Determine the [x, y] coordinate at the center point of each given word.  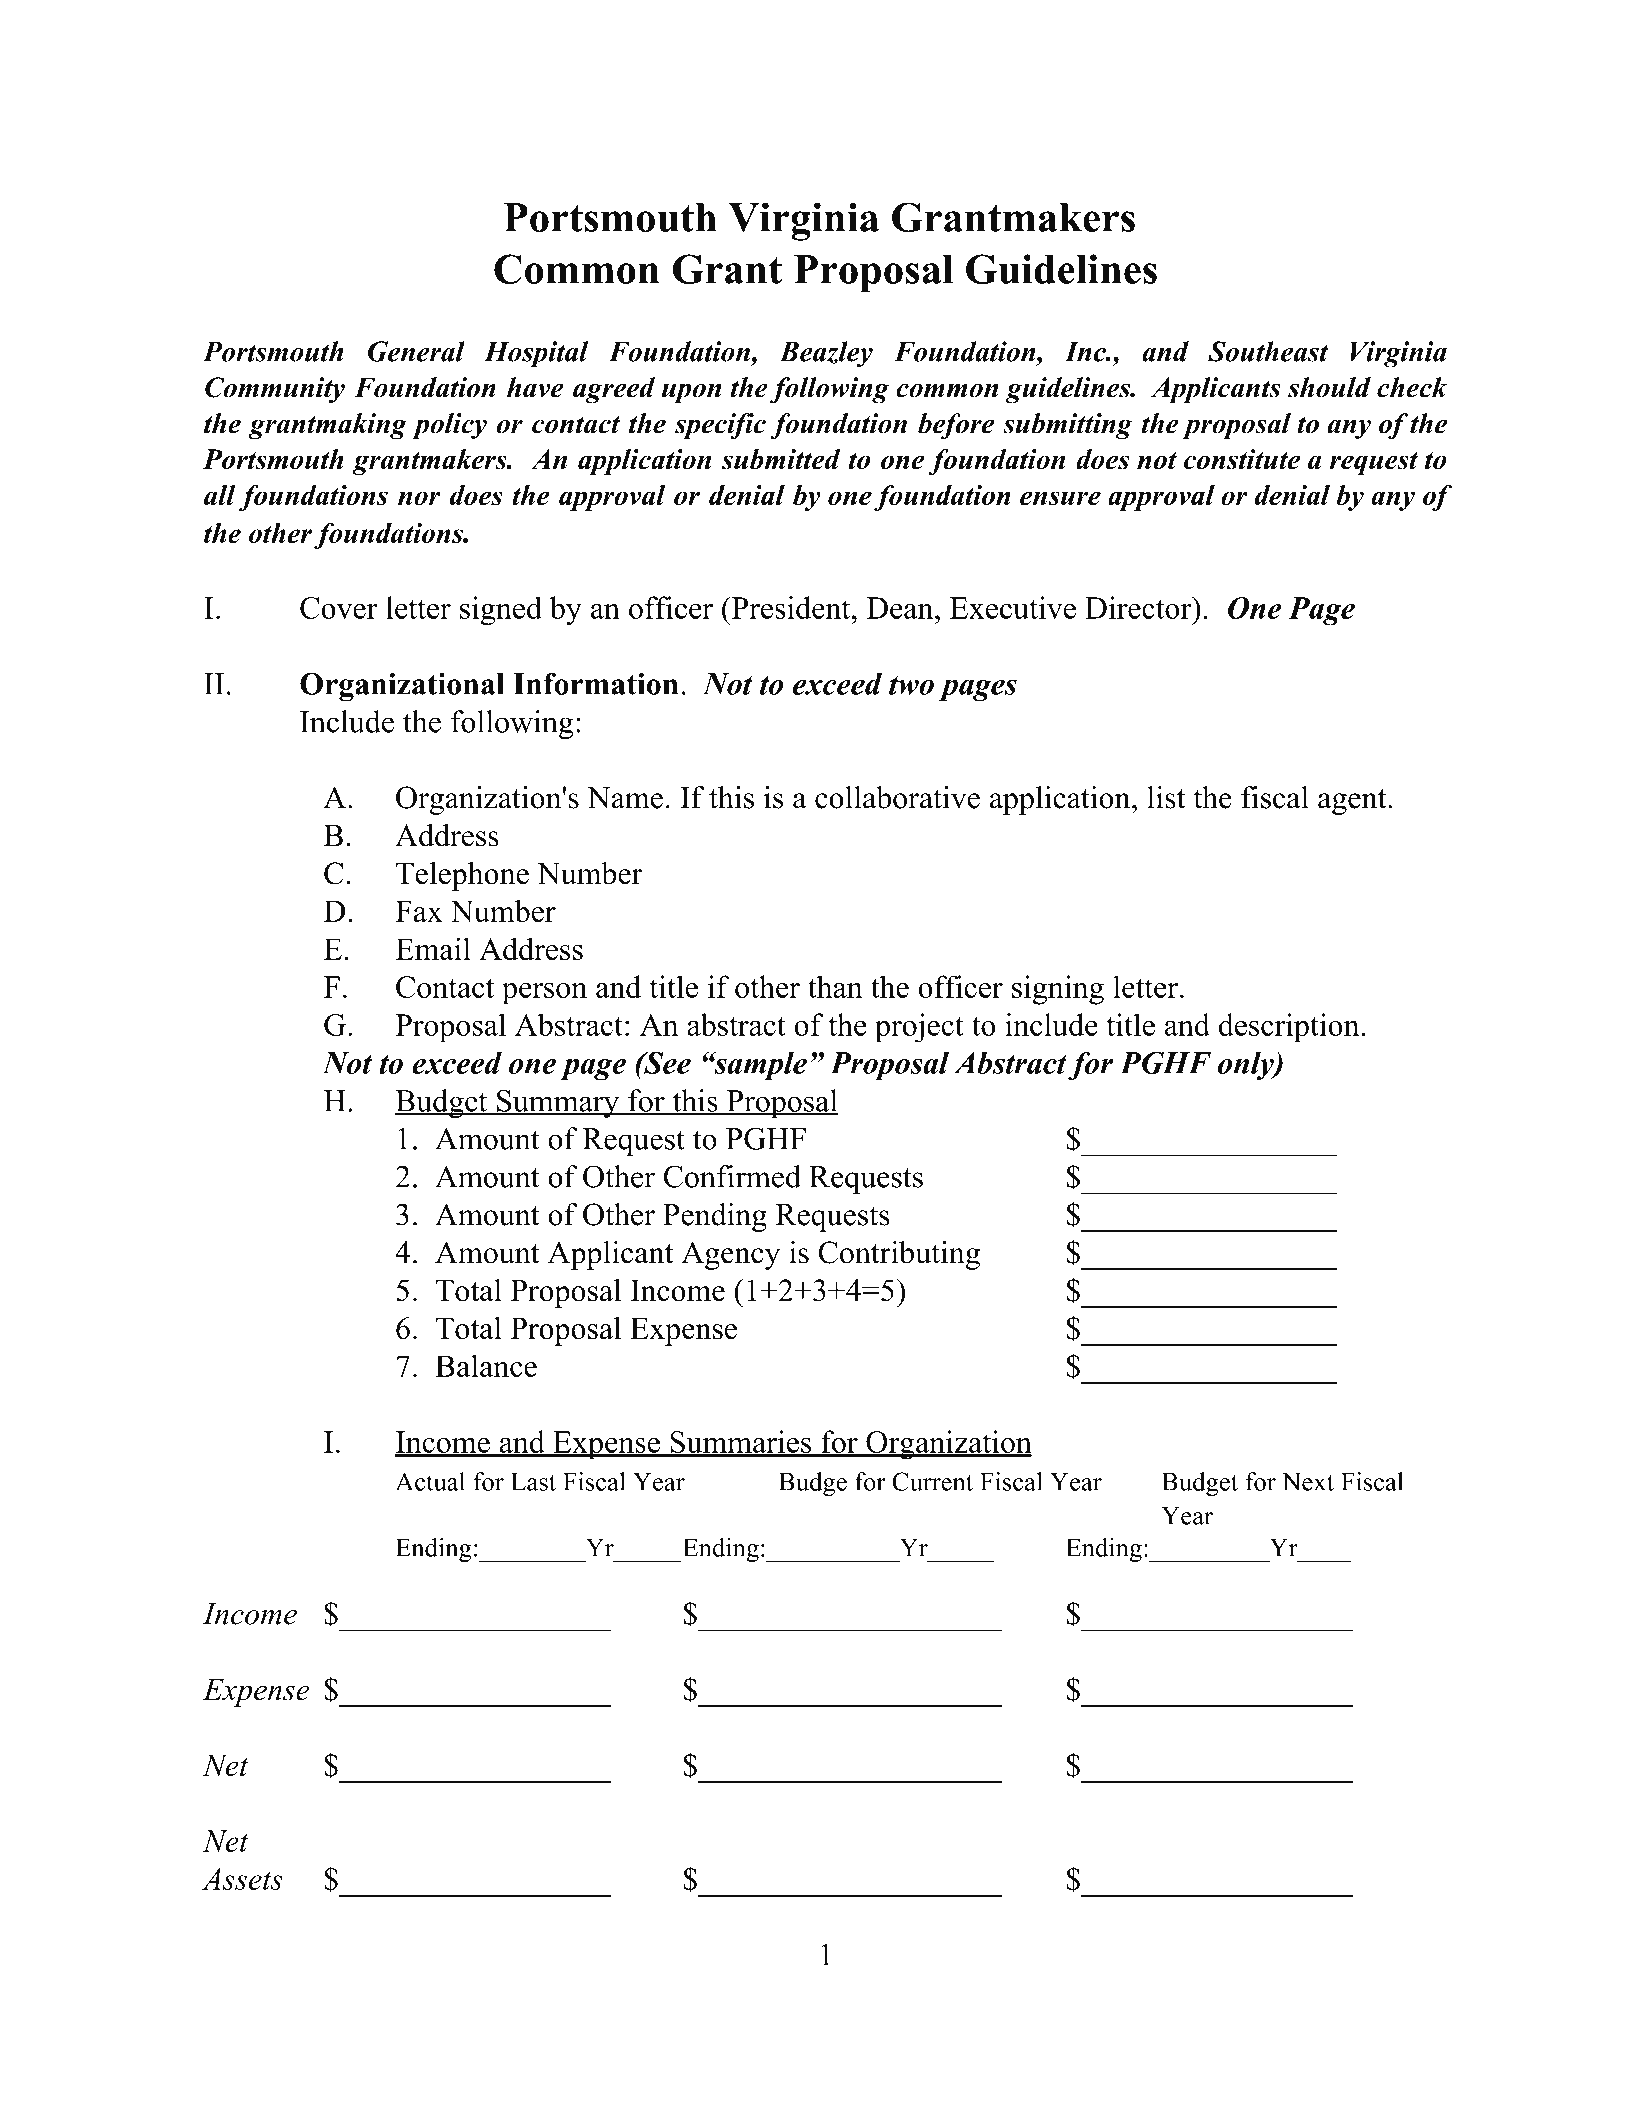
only [1247, 1066]
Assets [242, 1879]
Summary [558, 1104]
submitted [781, 459]
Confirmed [732, 1176]
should [1329, 387]
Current [932, 1481]
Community [275, 390]
